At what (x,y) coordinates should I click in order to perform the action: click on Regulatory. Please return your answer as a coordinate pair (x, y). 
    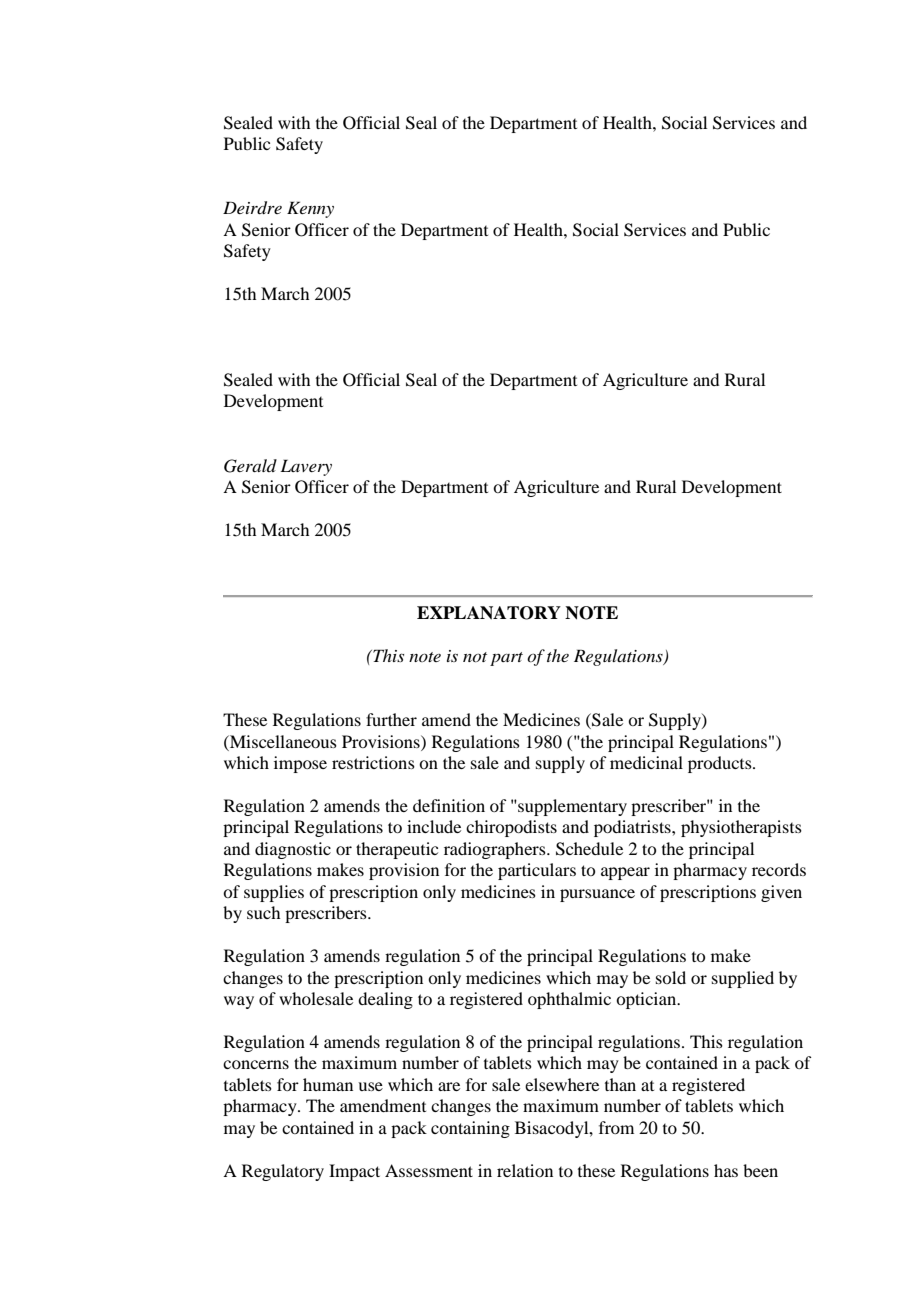
    Looking at the image, I should click on (283, 1172).
